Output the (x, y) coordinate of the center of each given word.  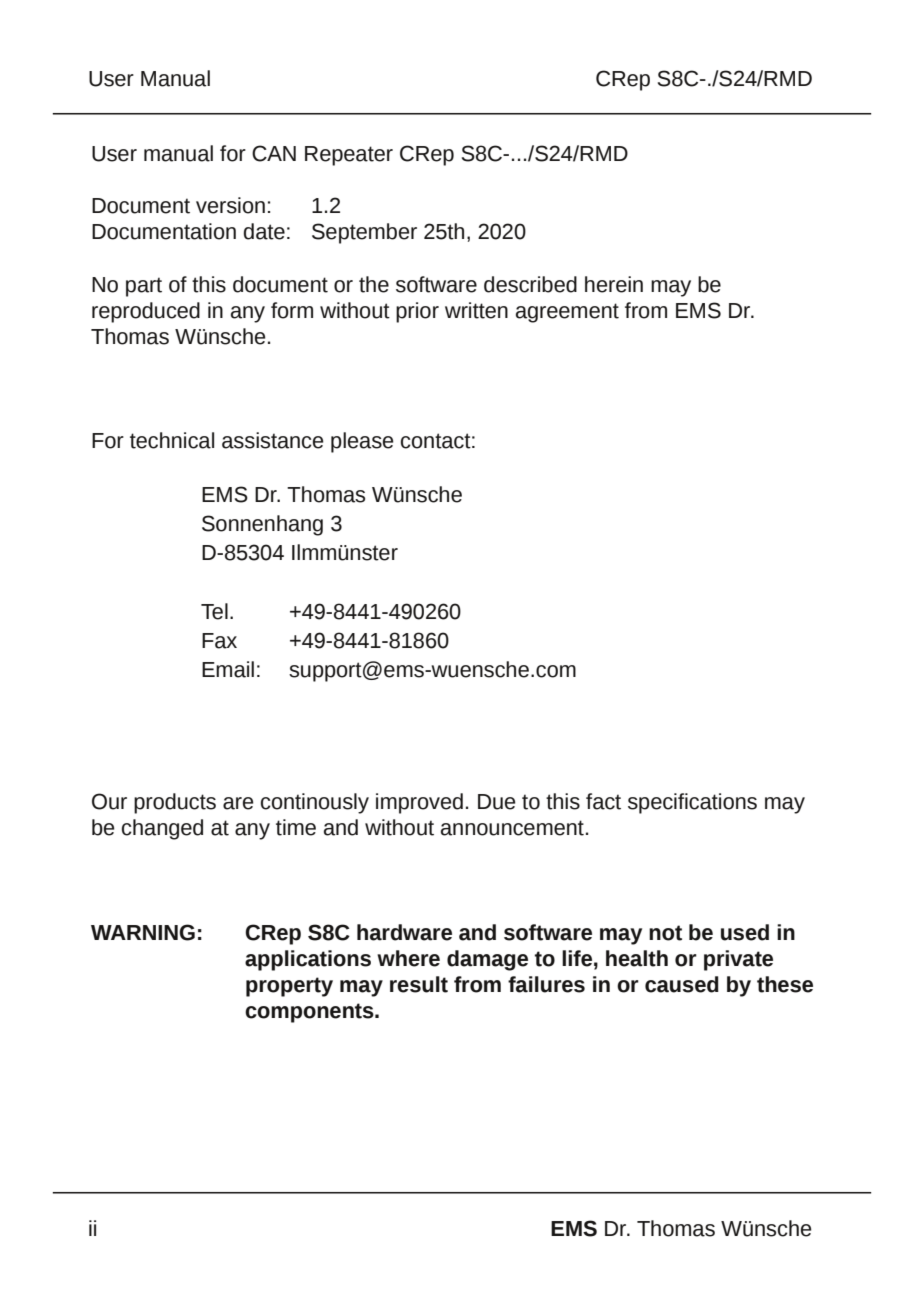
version (230, 205)
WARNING (143, 932)
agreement (567, 313)
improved (419, 803)
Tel (214, 611)
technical (172, 440)
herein (614, 284)
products (175, 803)
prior (417, 312)
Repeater (349, 156)
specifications (692, 803)
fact (603, 801)
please (362, 442)
